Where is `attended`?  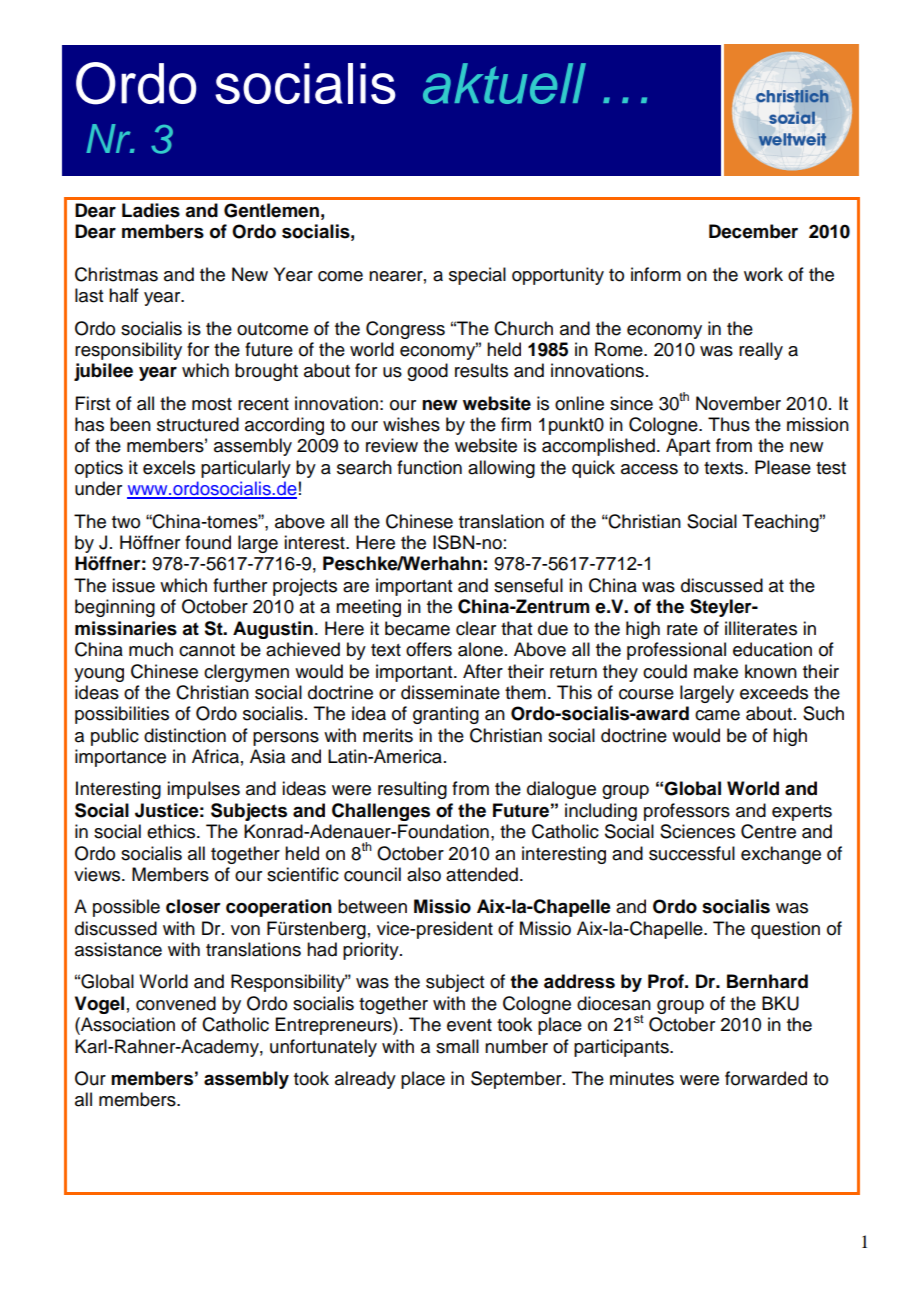
attended is located at coordinates (482, 874).
